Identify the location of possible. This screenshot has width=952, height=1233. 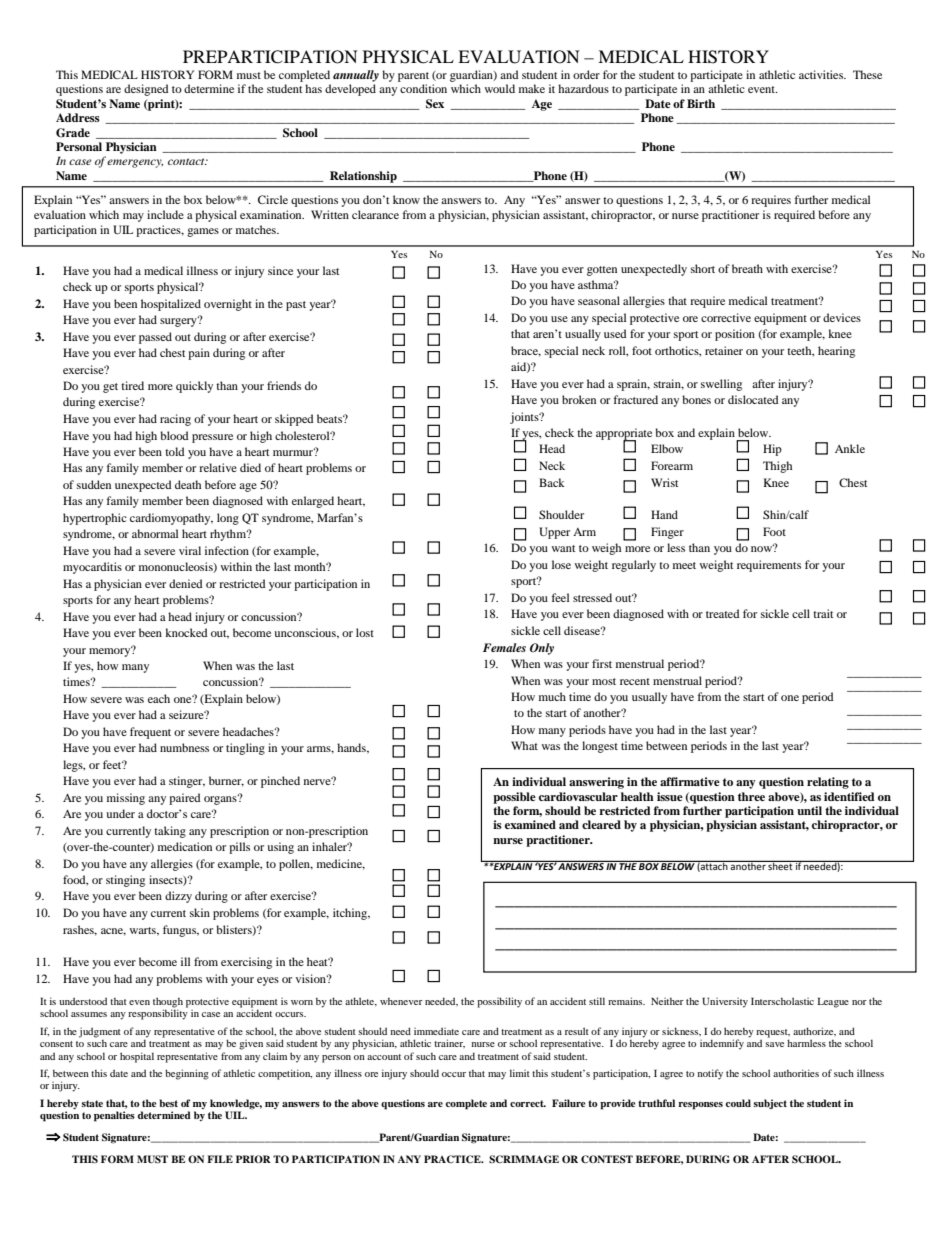
(514, 798).
